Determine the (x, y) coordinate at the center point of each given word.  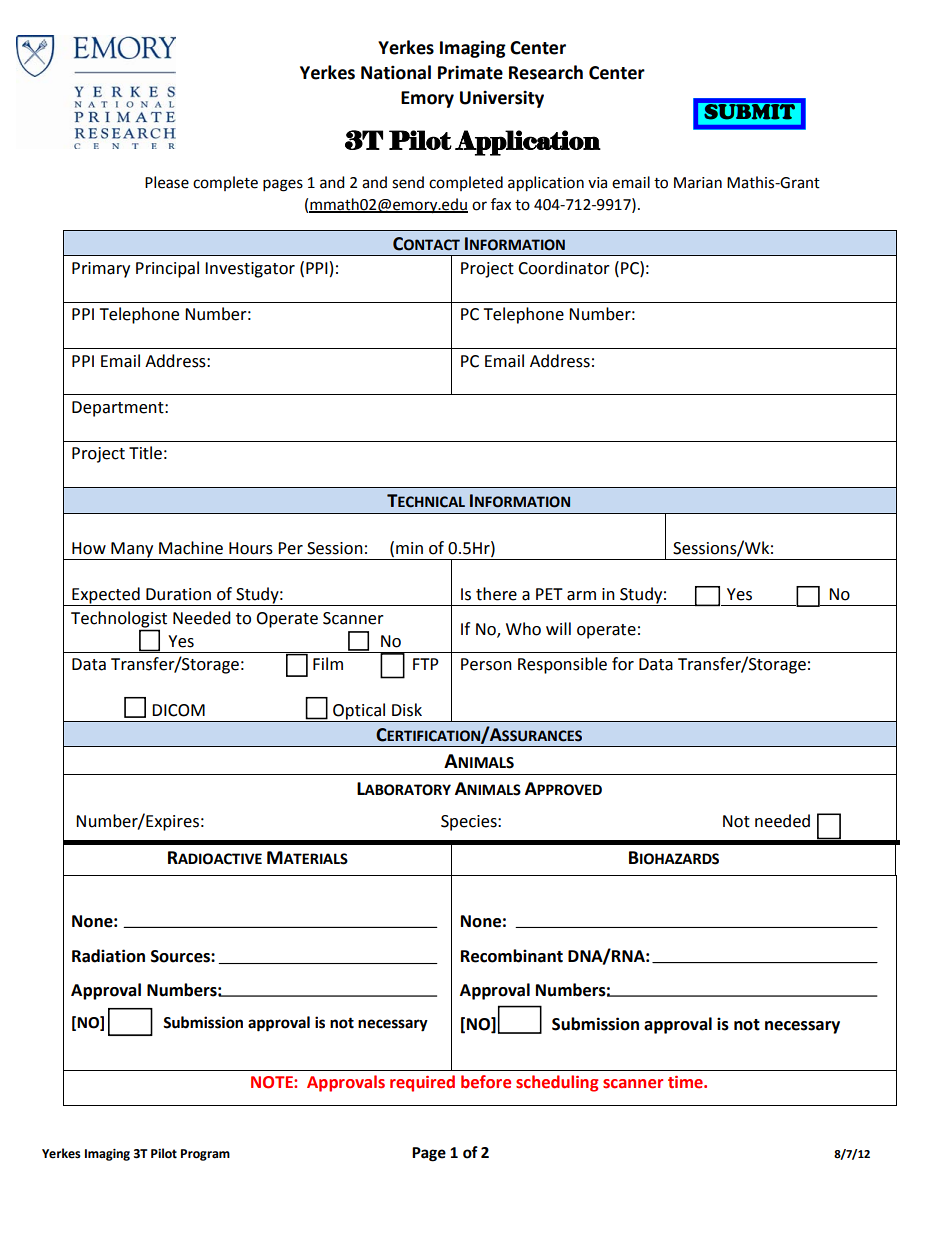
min (409, 548)
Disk (407, 710)
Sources (181, 956)
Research (546, 72)
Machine (191, 548)
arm (581, 596)
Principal (167, 269)
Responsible (562, 665)
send (408, 182)
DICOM (178, 710)
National (396, 72)
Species (470, 823)
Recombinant (512, 956)
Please (167, 182)
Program (205, 1155)
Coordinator (564, 268)
